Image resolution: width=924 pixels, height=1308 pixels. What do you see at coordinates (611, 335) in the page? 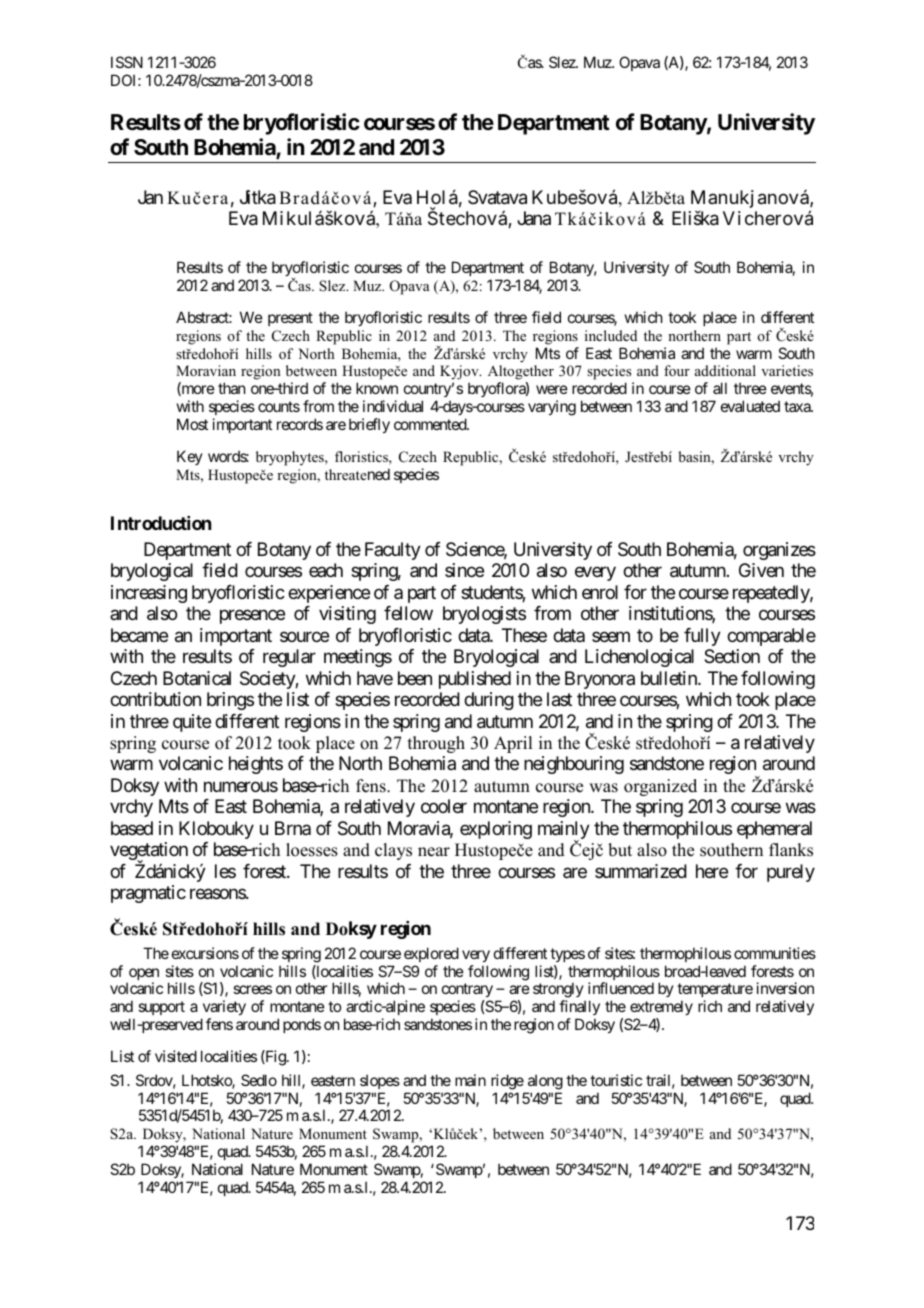
I see `included` at bounding box center [611, 335].
